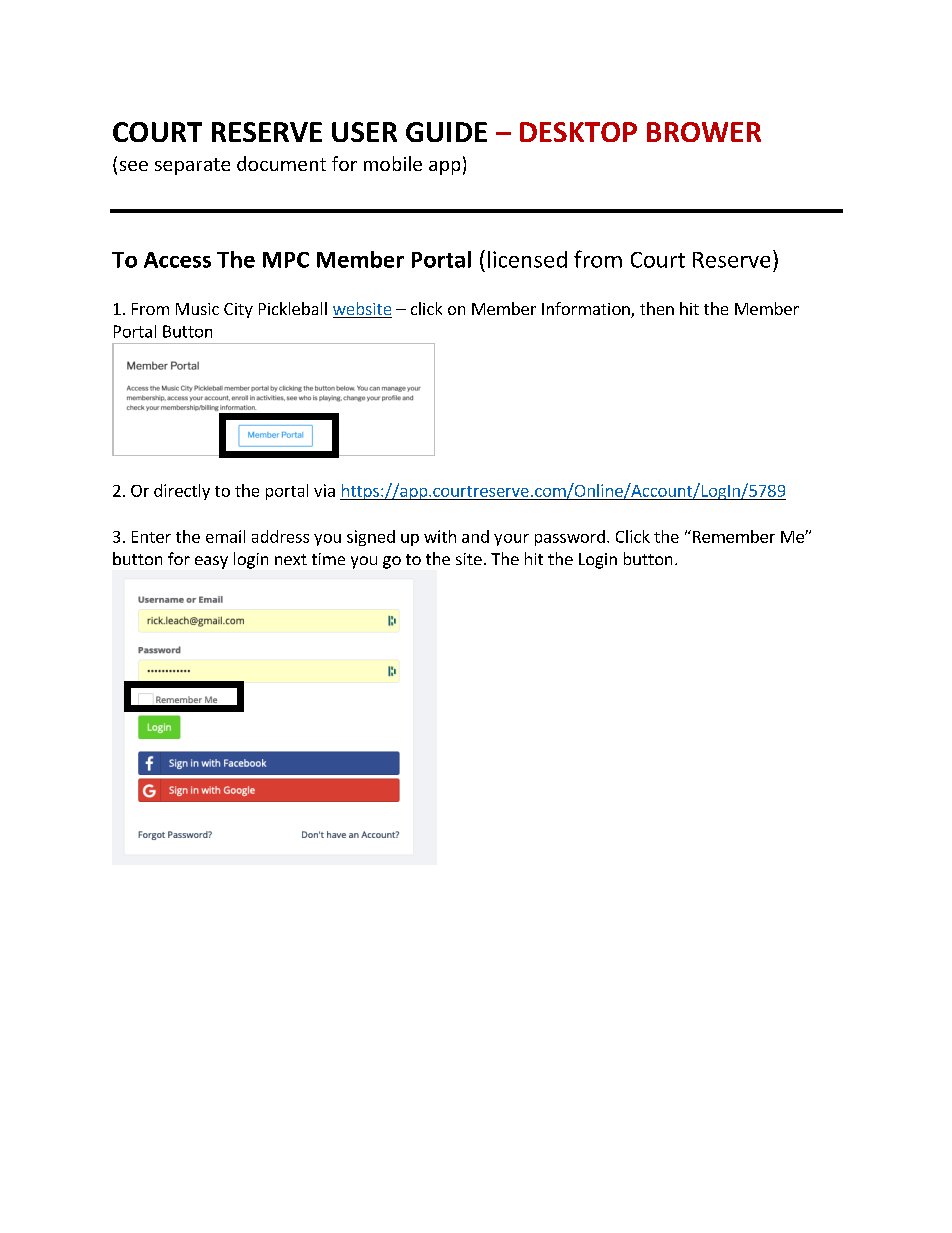 This document has width=952, height=1233. Describe the element at coordinates (570, 538) in the document. I see `password` at that location.
